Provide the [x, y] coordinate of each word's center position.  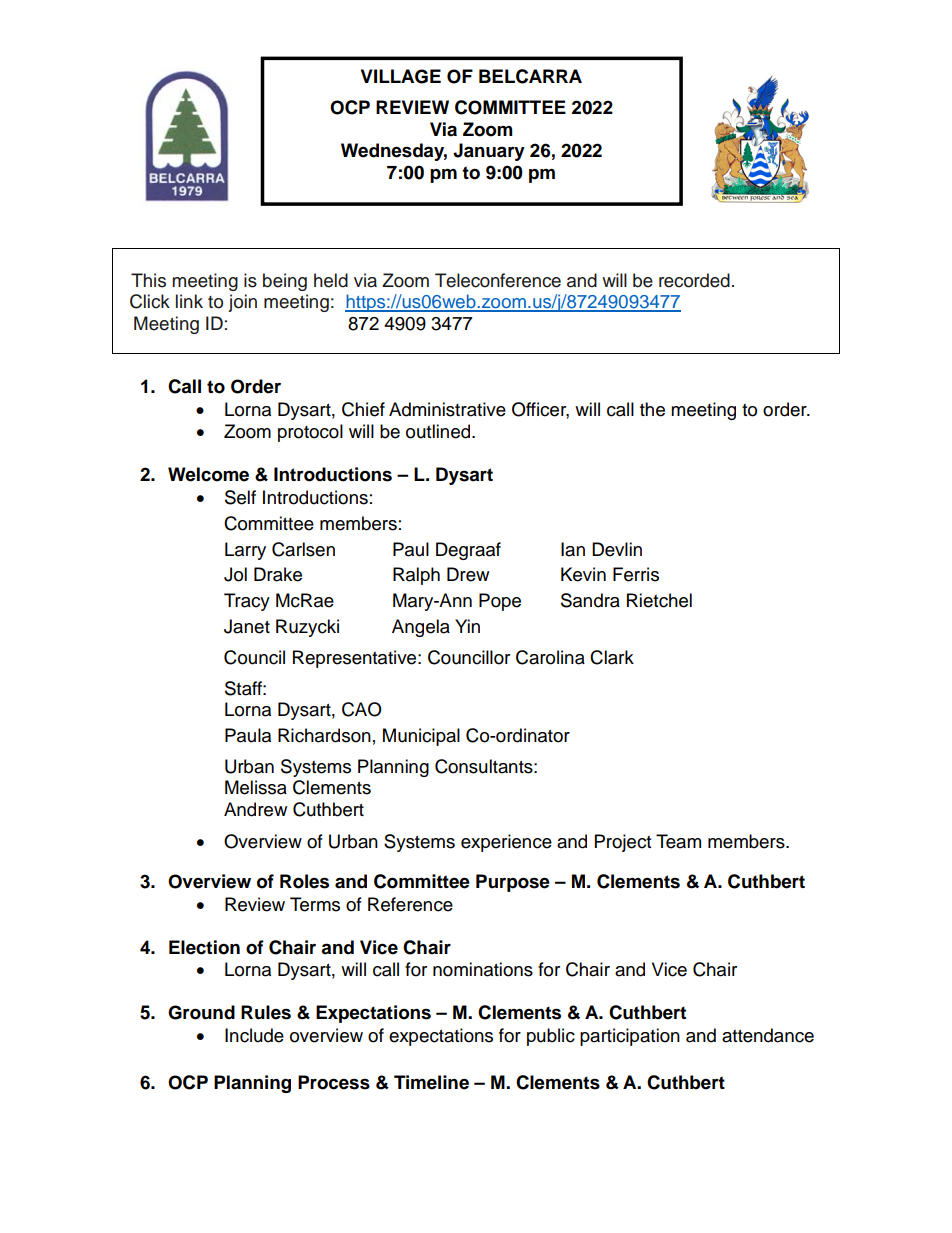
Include [254, 1035]
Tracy [247, 602]
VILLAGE [401, 76]
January [489, 152]
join [242, 303]
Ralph [416, 576]
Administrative [447, 409]
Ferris [636, 574]
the [652, 409]
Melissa [256, 787]
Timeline [431, 1082]
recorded [694, 280]
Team [678, 841]
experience [506, 843]
